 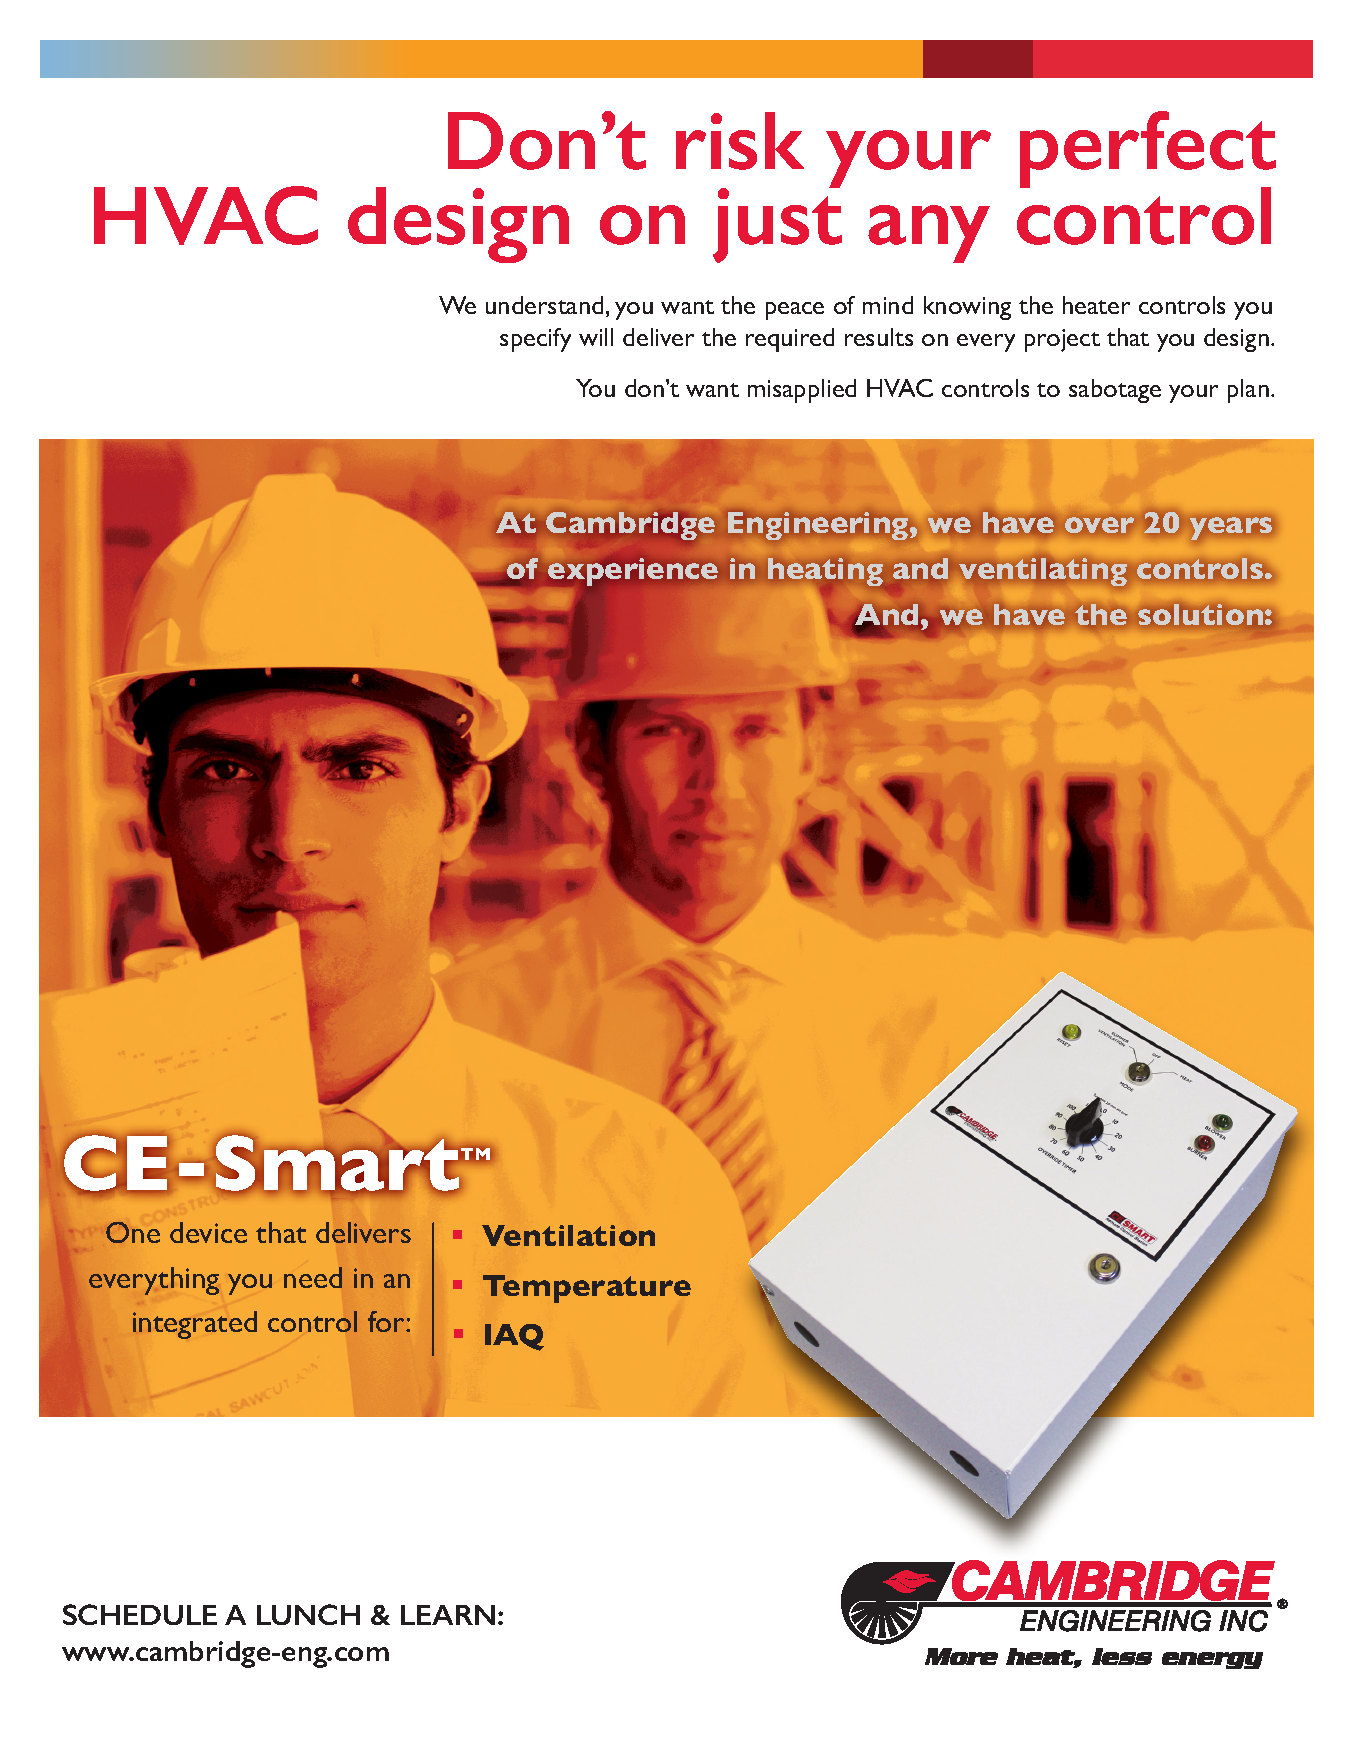 I want to click on device, so click(x=208, y=1232).
